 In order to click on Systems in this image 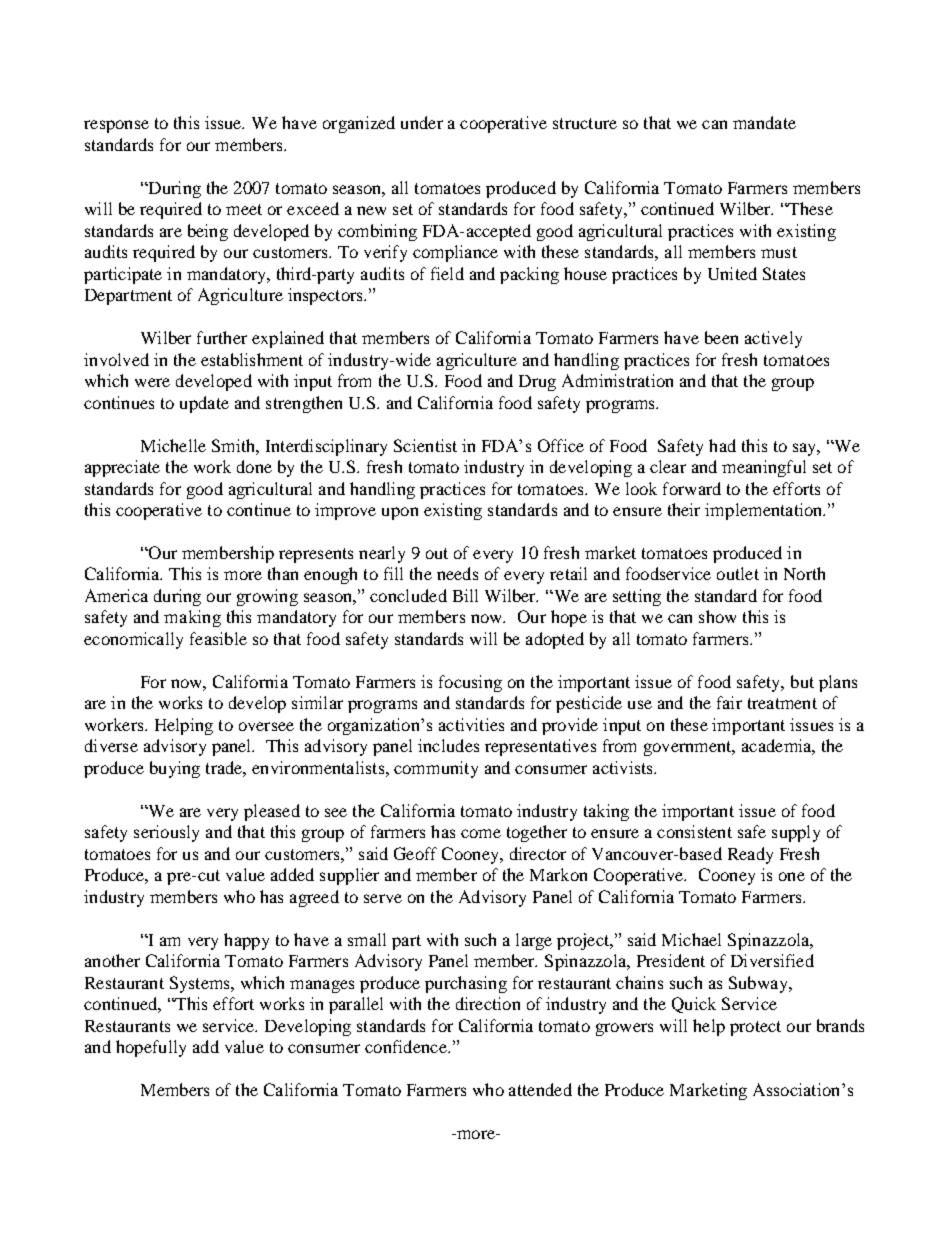, I will do `click(201, 984)`.
